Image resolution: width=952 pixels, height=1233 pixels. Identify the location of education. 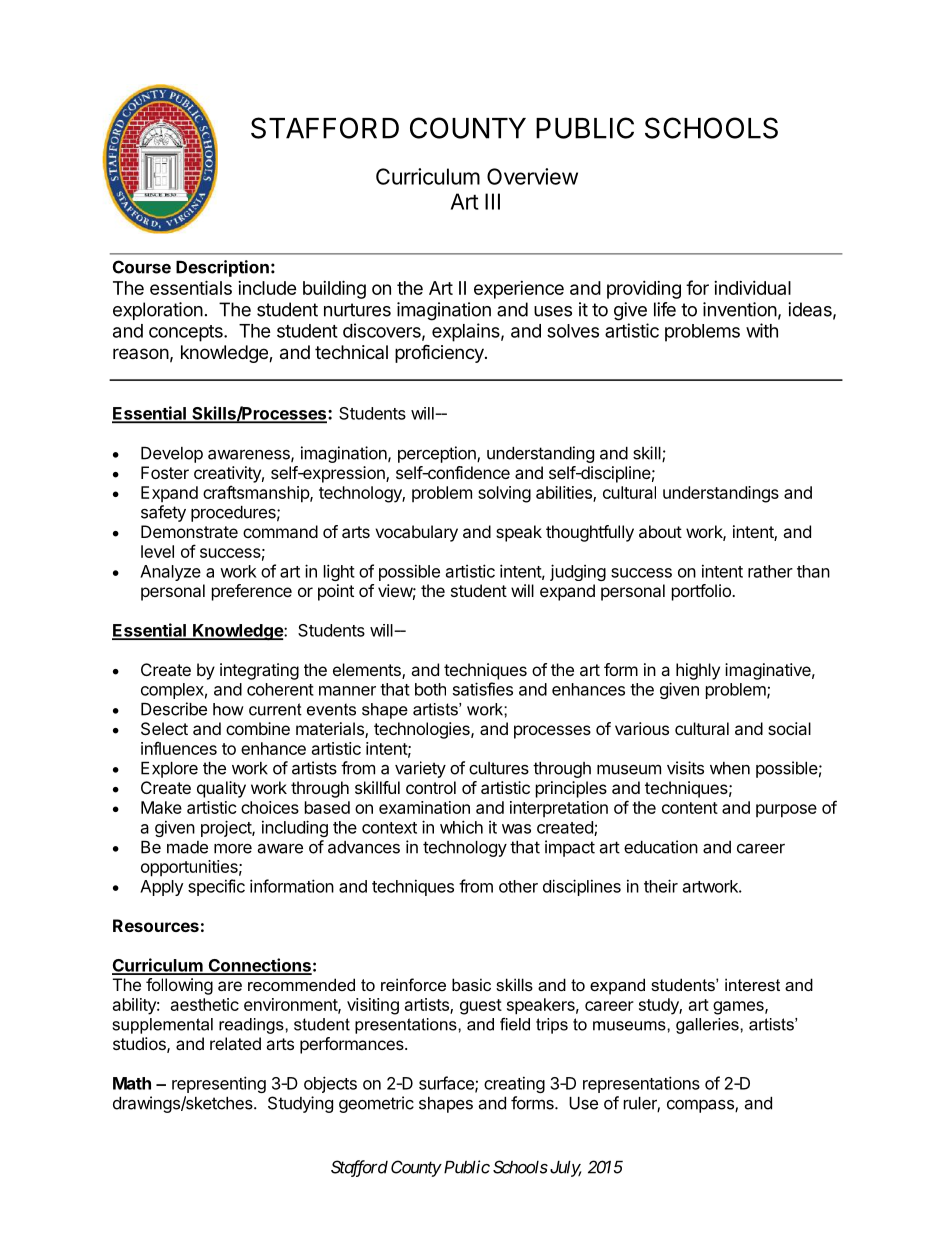
(661, 847).
